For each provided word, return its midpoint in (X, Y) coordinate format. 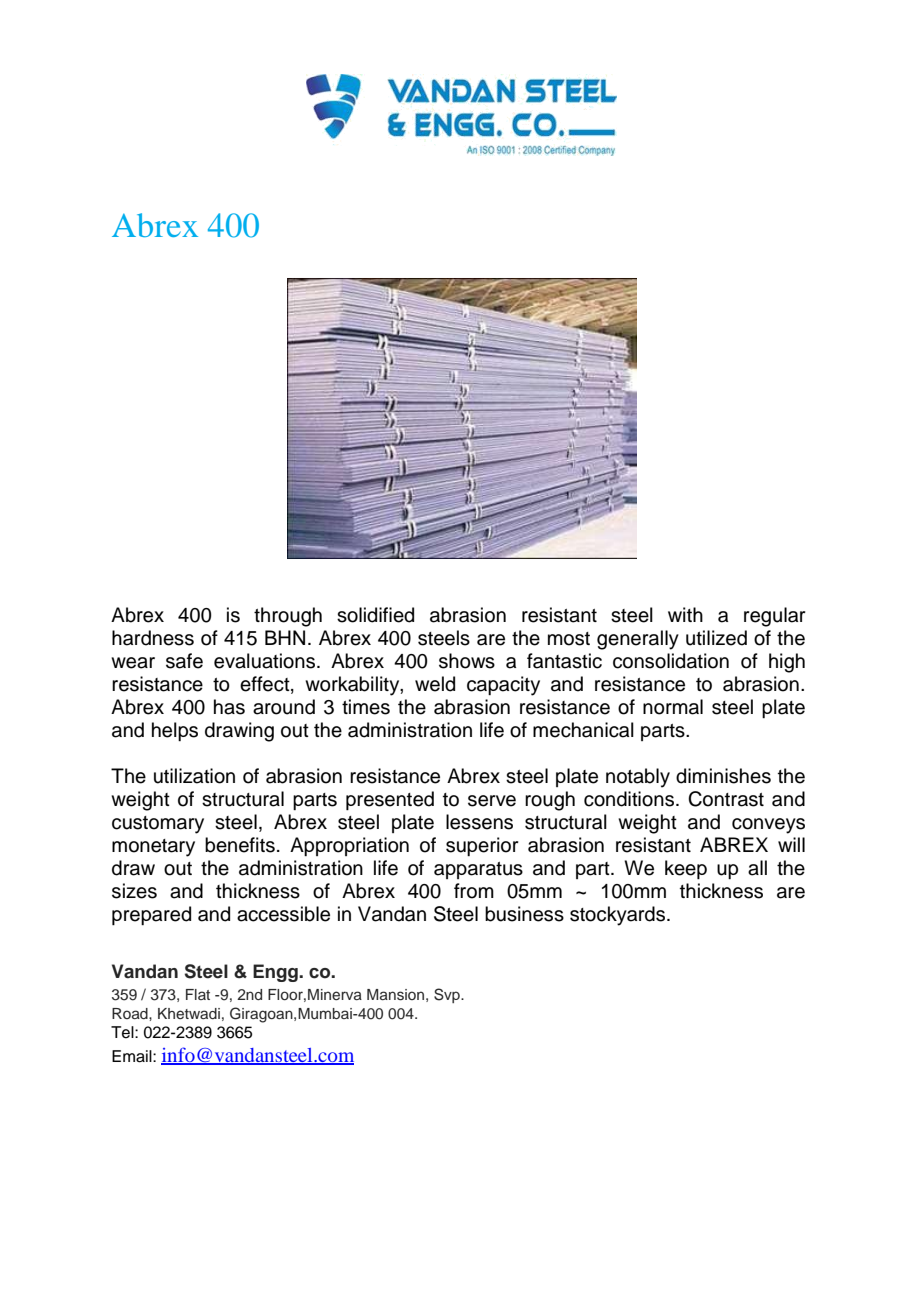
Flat (198, 994)
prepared (151, 915)
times (366, 707)
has (229, 707)
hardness (153, 638)
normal (673, 707)
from (474, 891)
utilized (716, 638)
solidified (375, 615)
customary (158, 825)
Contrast (726, 799)
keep (686, 869)
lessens (479, 822)
